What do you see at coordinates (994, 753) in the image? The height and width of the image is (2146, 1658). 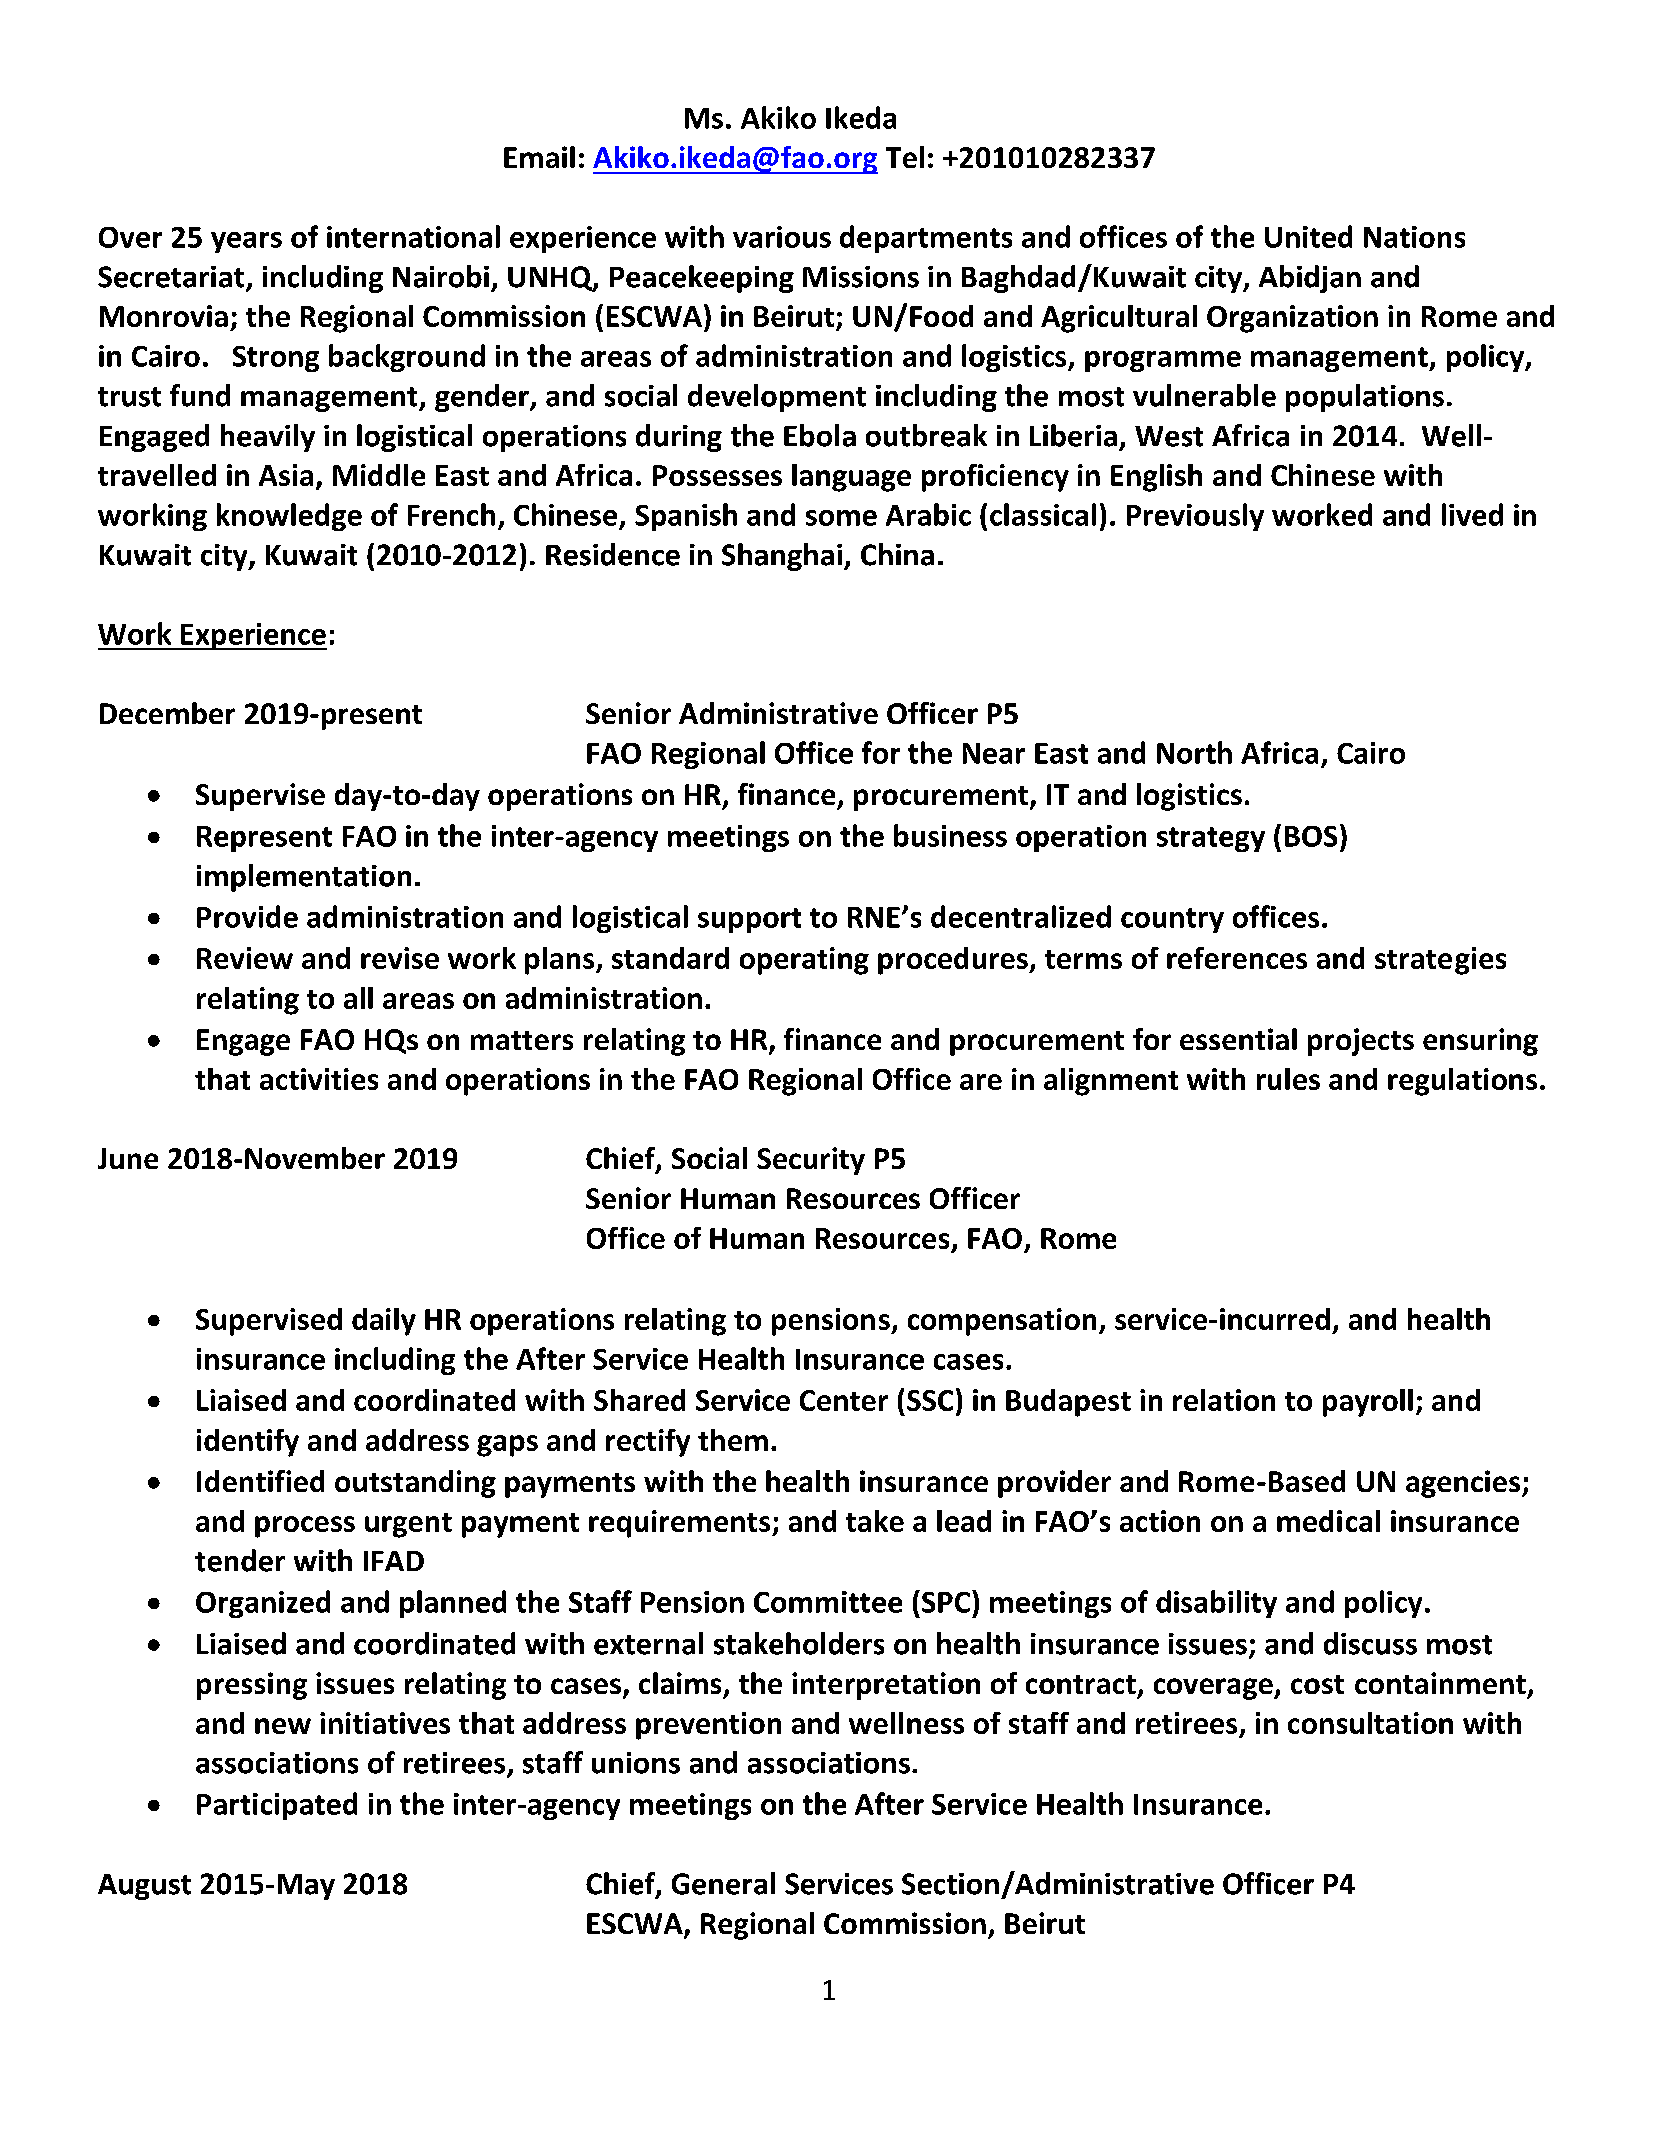 I see `Near` at bounding box center [994, 753].
